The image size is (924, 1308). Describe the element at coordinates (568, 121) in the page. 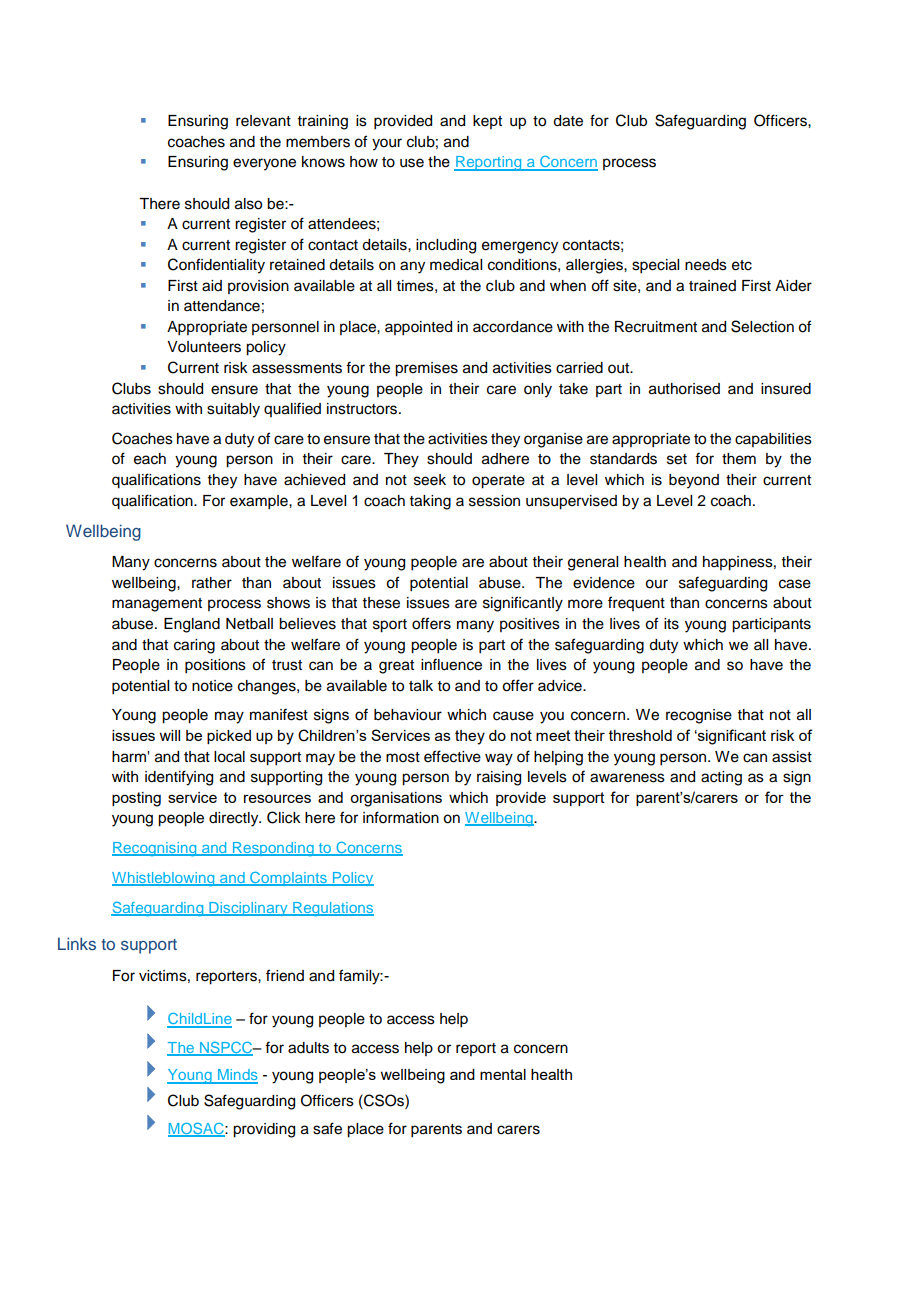

I see `date` at that location.
